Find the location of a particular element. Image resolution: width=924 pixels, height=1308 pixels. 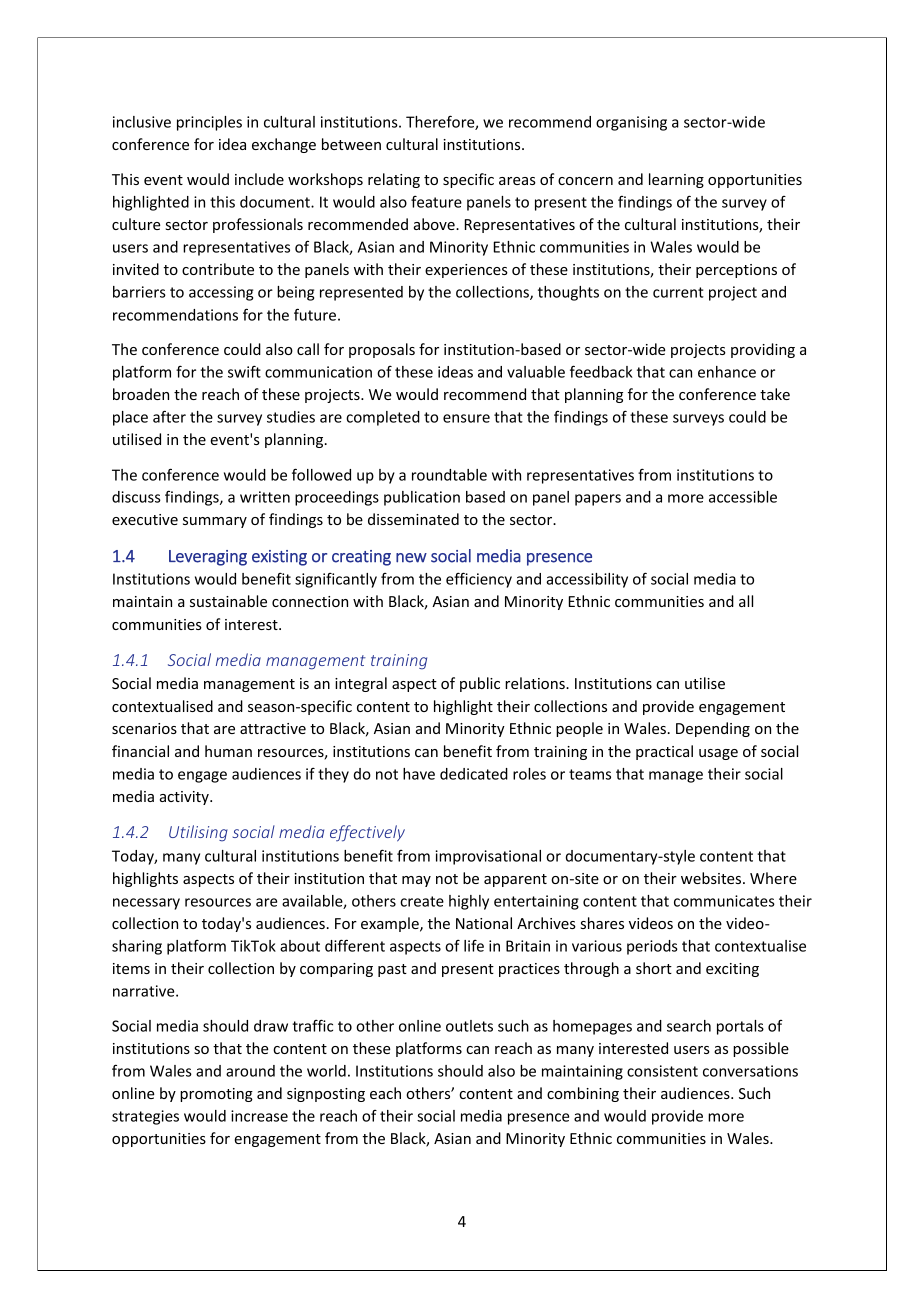

Utilising is located at coordinates (198, 833).
